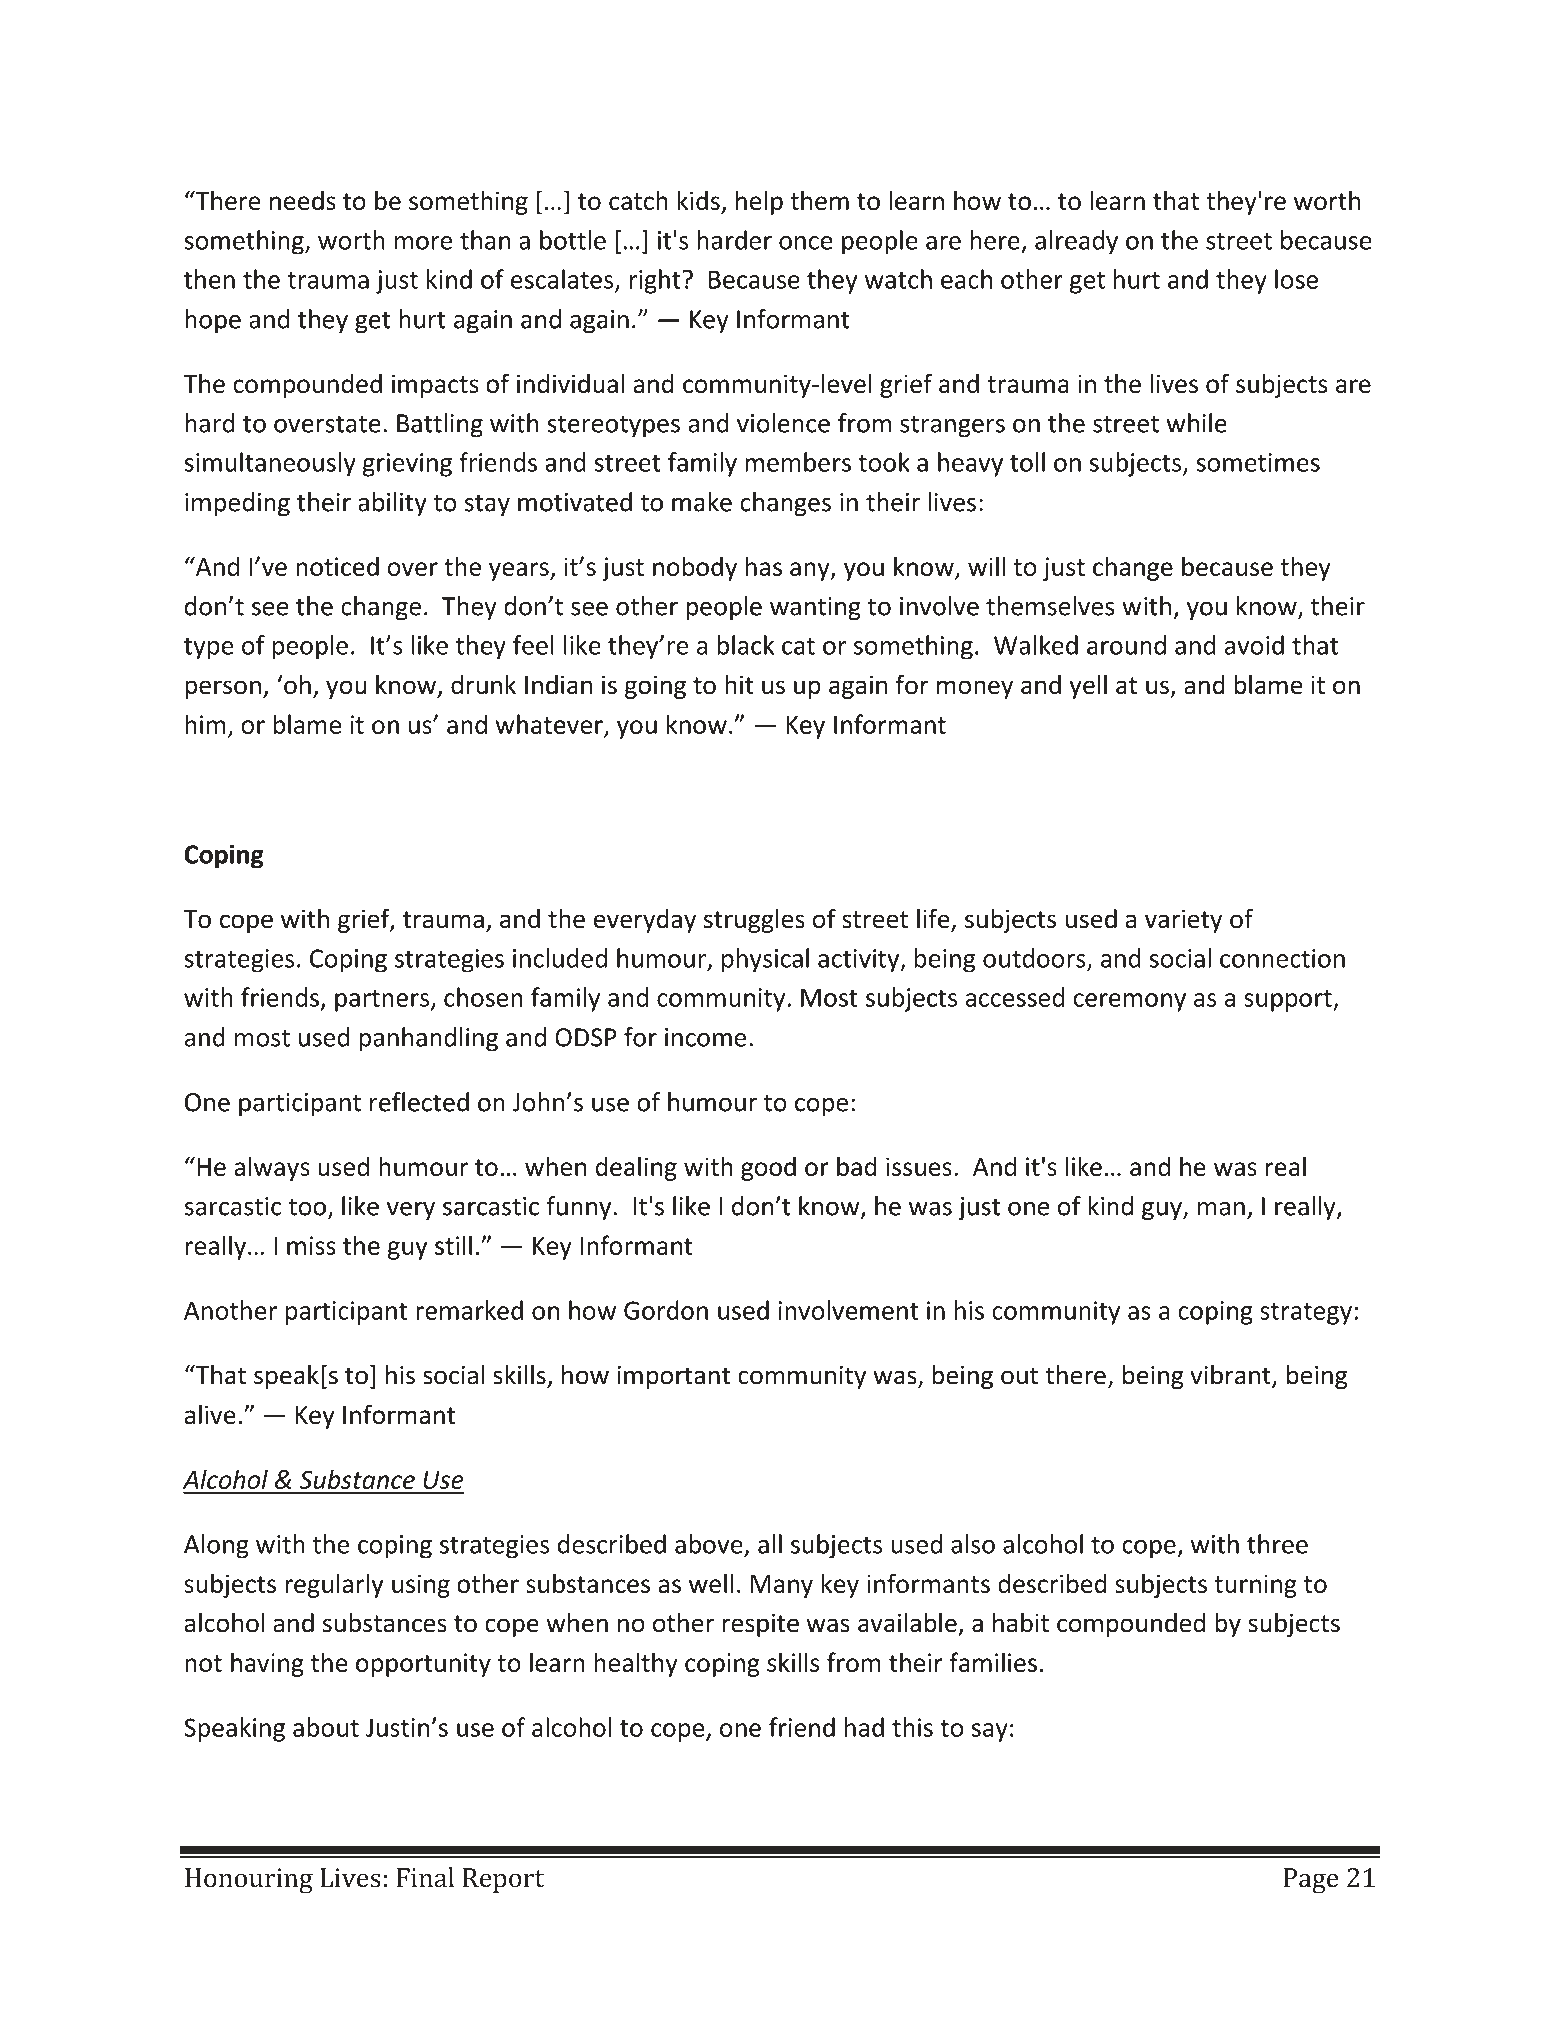 The width and height of the image is (1560, 2019). What do you see at coordinates (674, 1377) in the image?
I see `important` at bounding box center [674, 1377].
